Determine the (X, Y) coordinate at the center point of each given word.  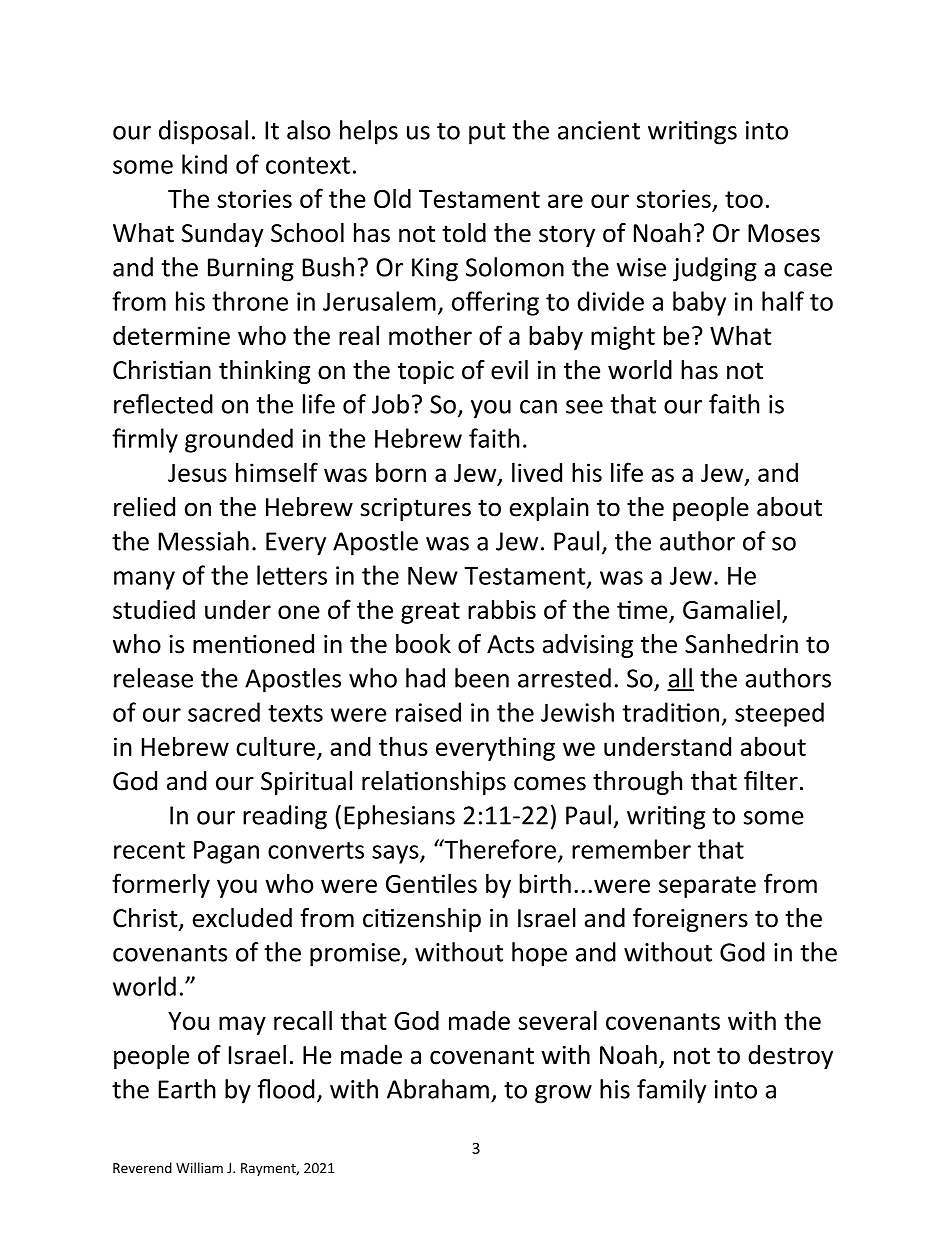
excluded (242, 918)
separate (707, 887)
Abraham (438, 1089)
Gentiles (431, 883)
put (487, 134)
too (744, 199)
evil (509, 370)
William (199, 1167)
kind (204, 164)
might (623, 337)
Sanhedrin (741, 644)
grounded (239, 440)
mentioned (253, 644)
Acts (510, 644)
